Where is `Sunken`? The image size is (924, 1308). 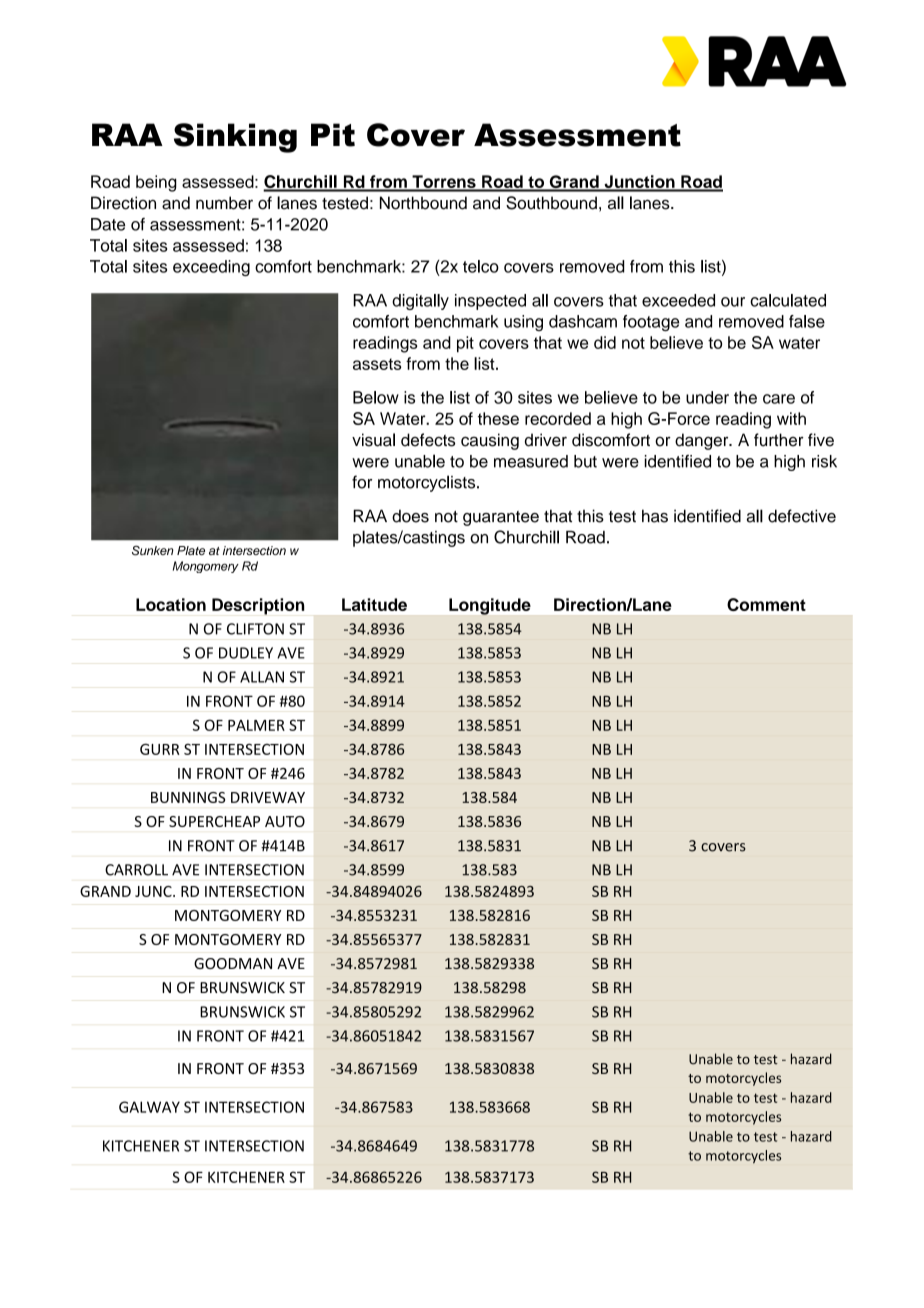
Sunken is located at coordinates (153, 550).
